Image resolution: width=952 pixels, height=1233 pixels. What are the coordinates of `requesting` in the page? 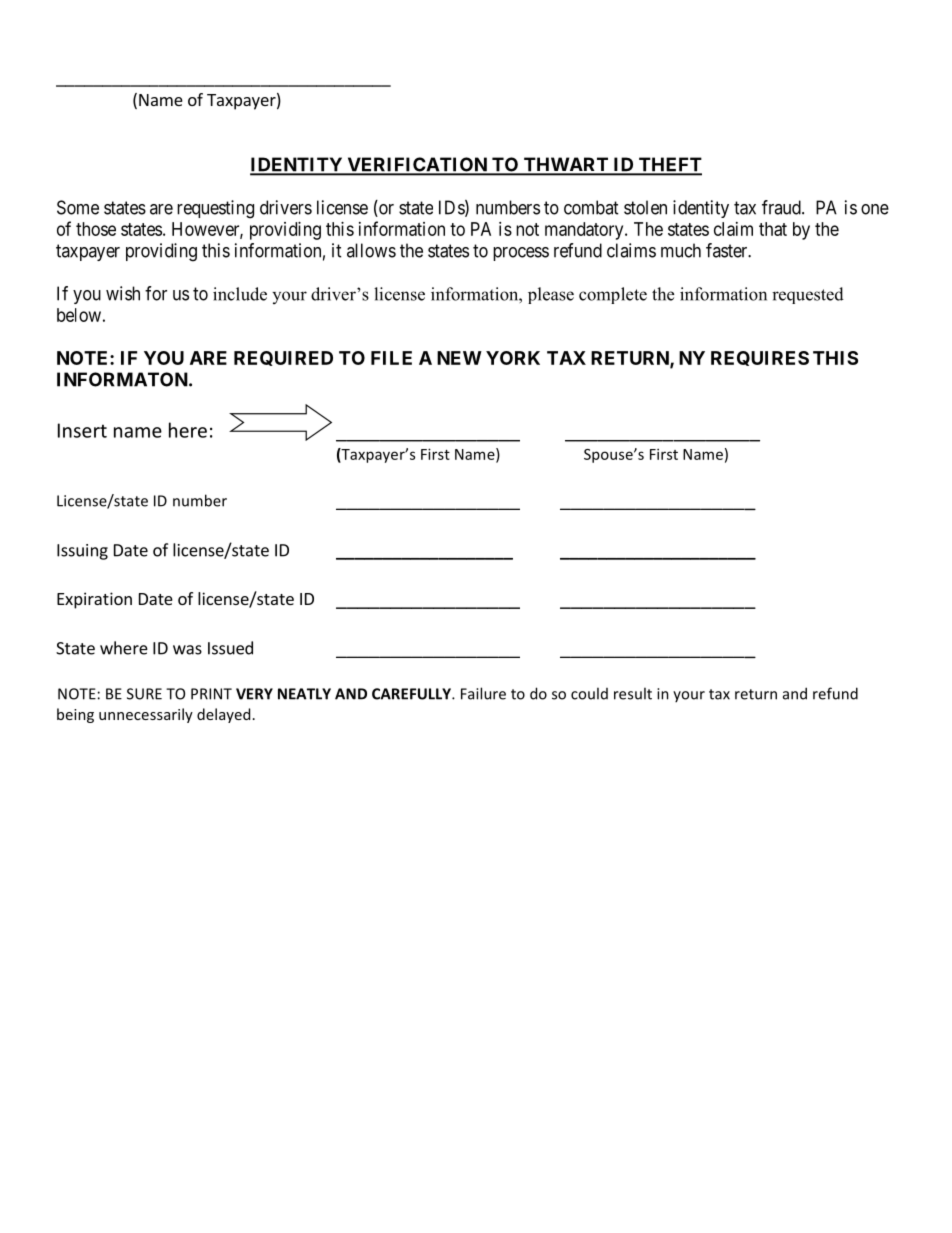 It's located at (215, 209).
